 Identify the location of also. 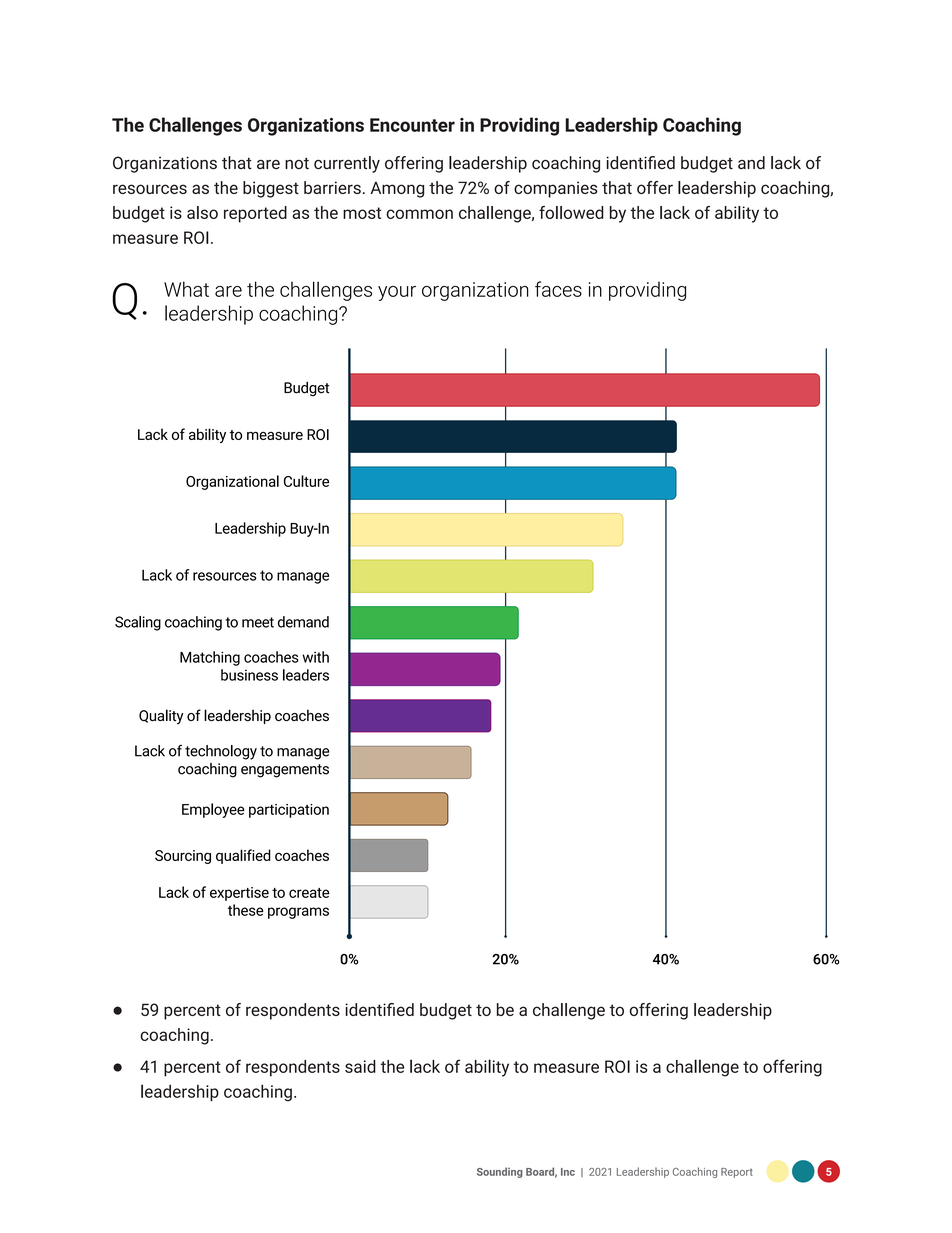
(202, 212).
